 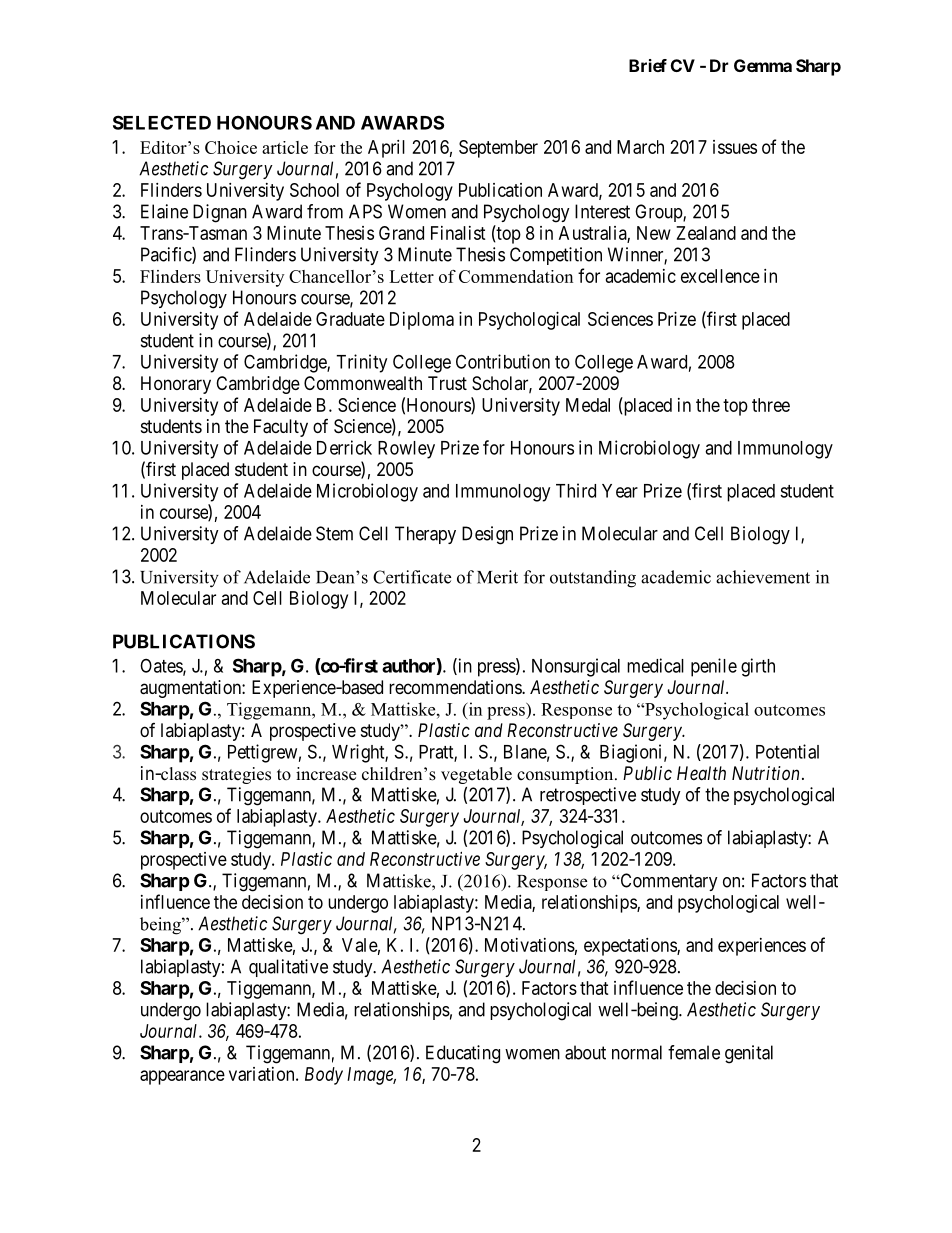 I want to click on Faculty, so click(x=281, y=428).
